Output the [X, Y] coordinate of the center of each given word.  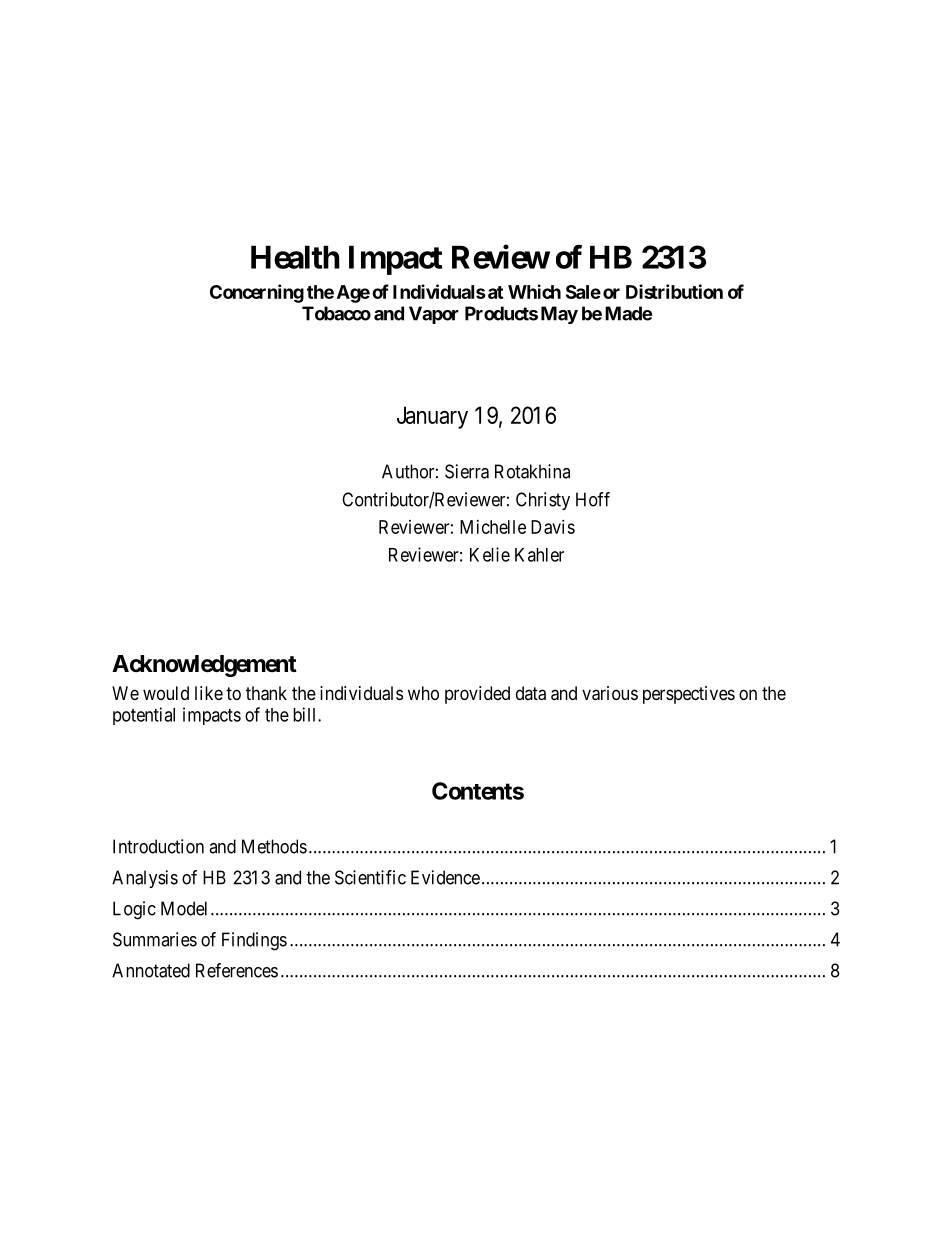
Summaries [155, 939]
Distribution [674, 291]
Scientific [370, 877]
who [423, 693]
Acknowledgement [204, 666]
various [610, 693]
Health [295, 257]
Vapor [434, 315]
